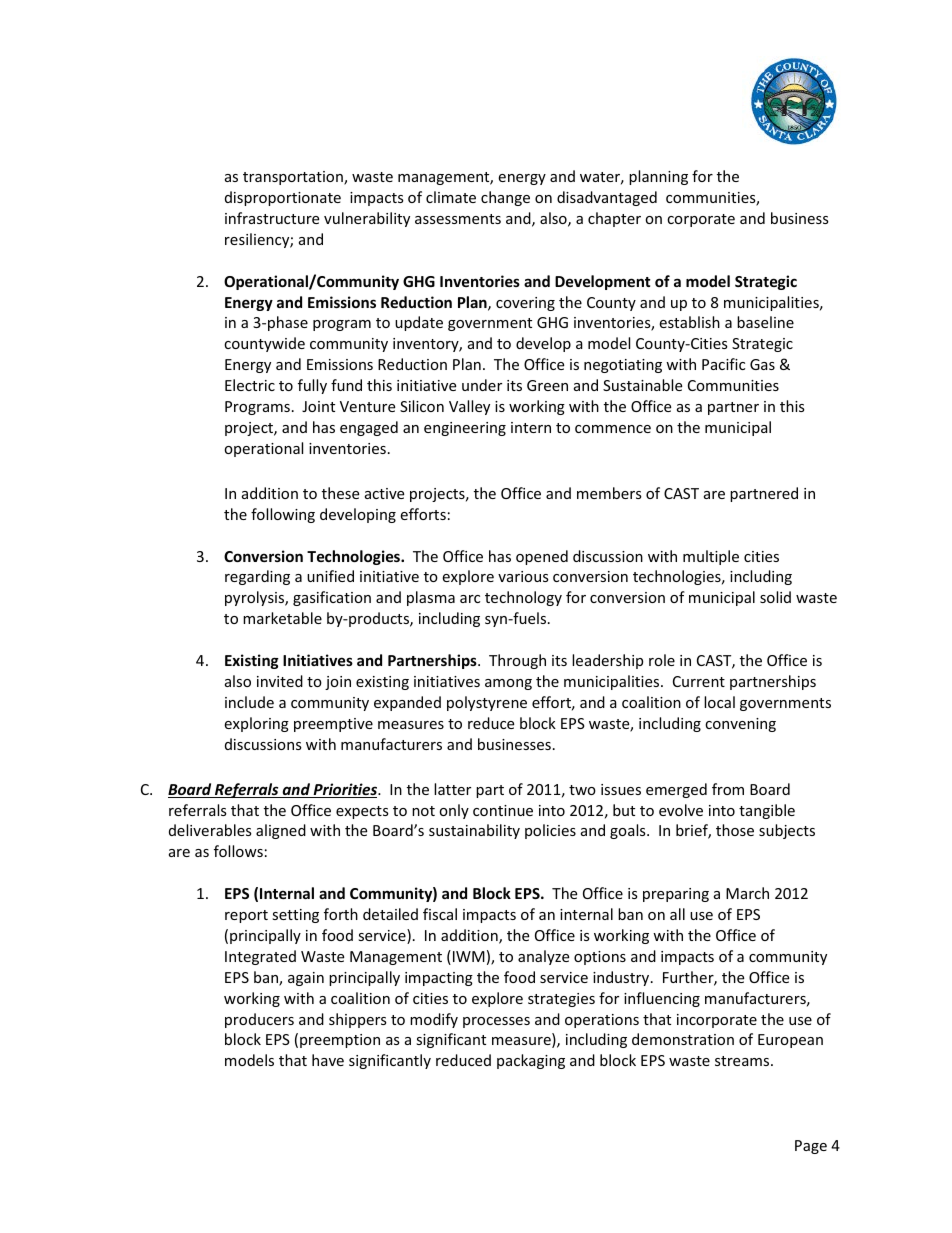 This screenshot has height=1233, width=952. Describe the element at coordinates (281, 831) in the screenshot. I see `aligned` at that location.
